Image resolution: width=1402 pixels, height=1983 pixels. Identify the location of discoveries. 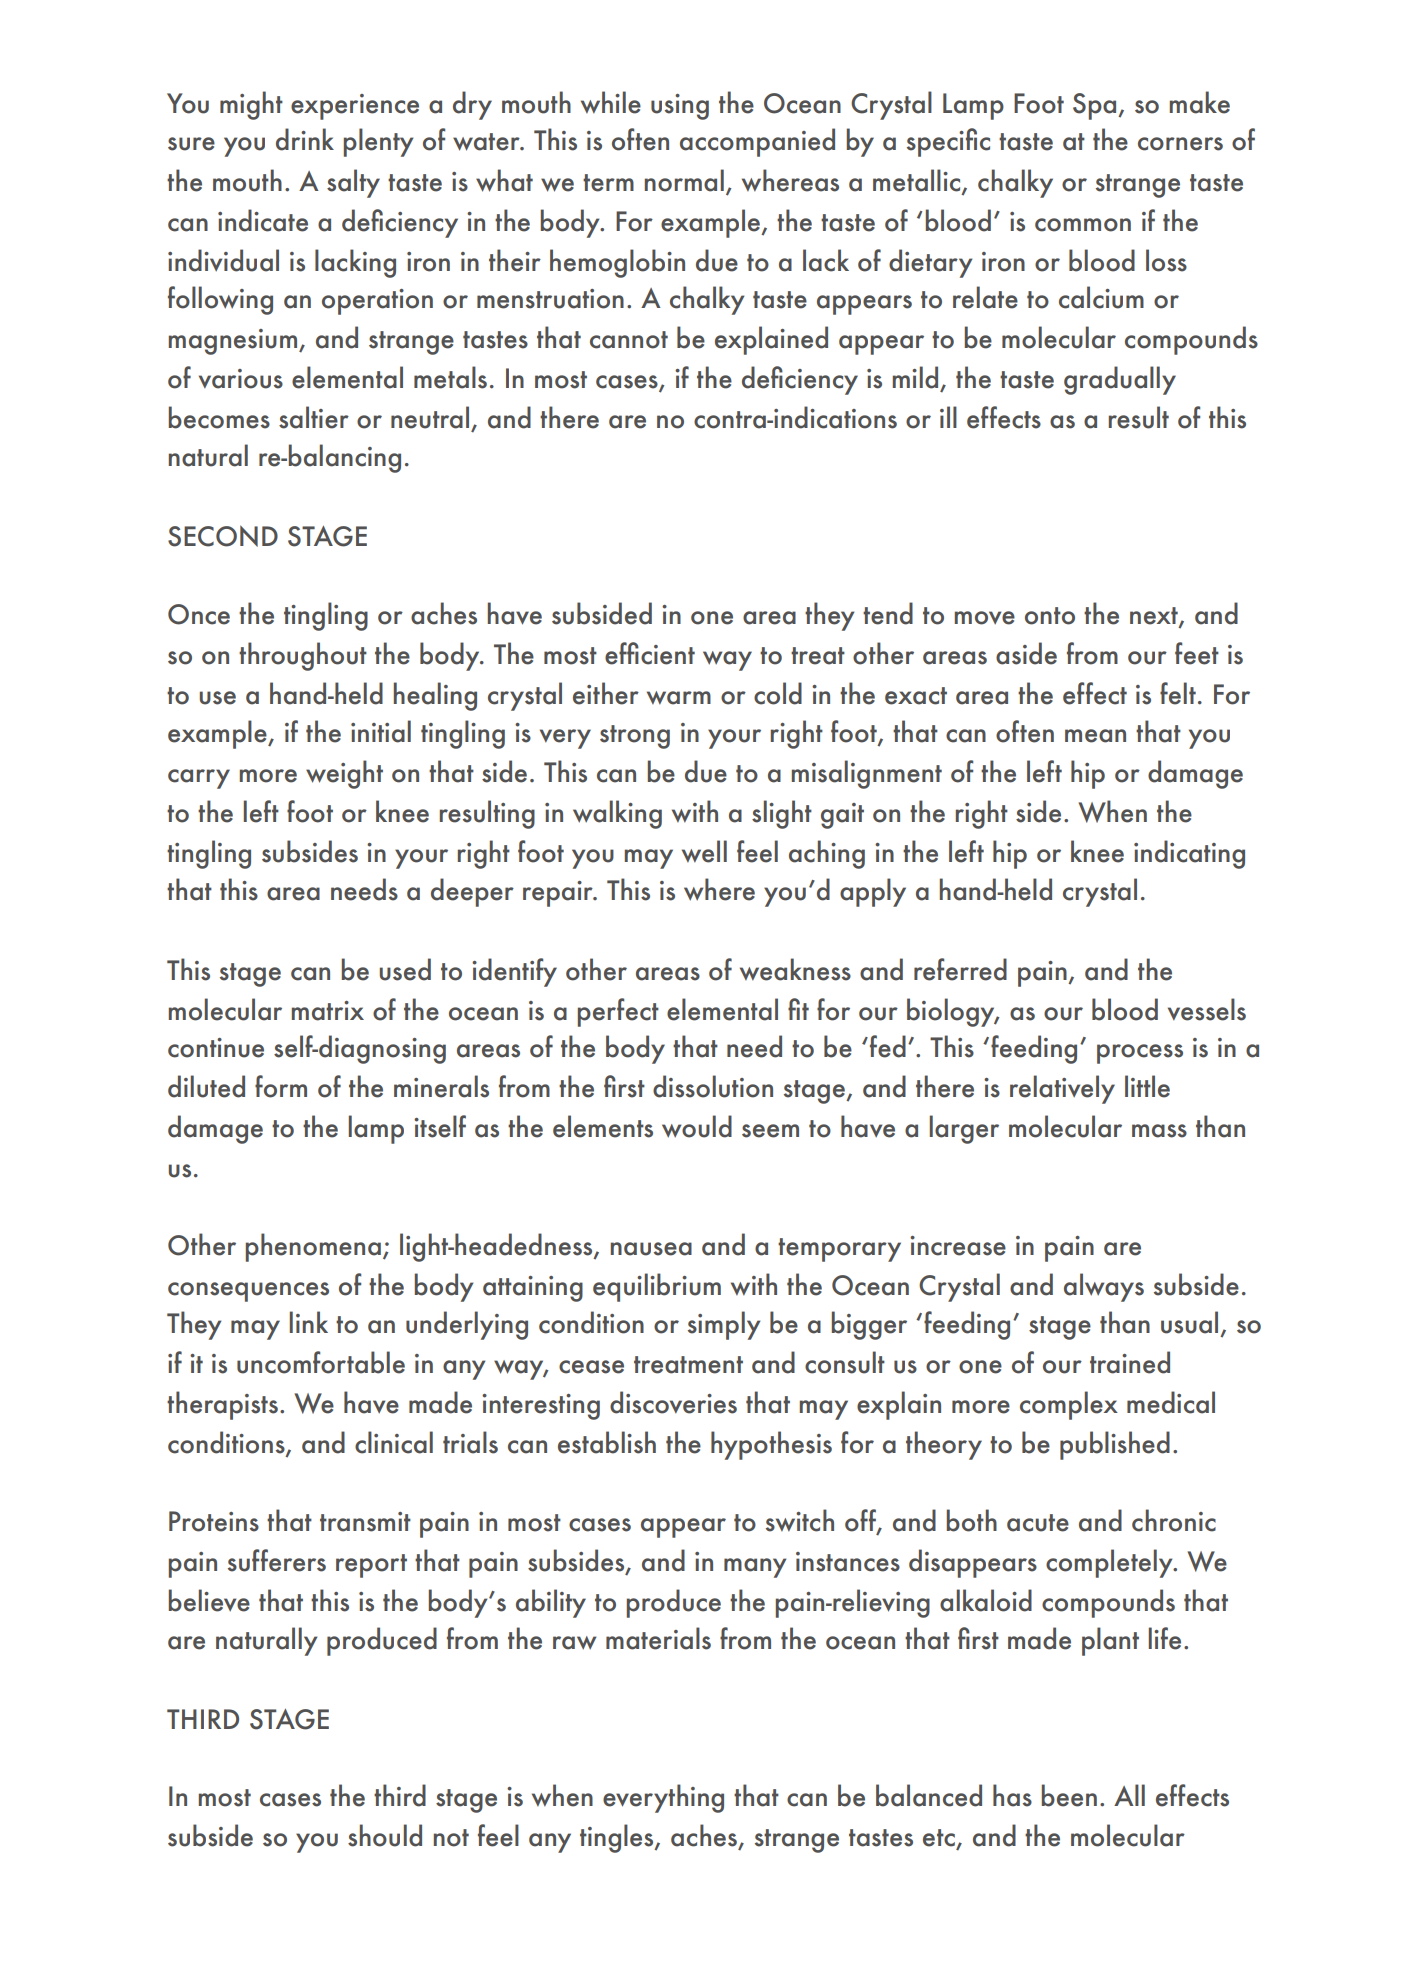
(673, 1402).
